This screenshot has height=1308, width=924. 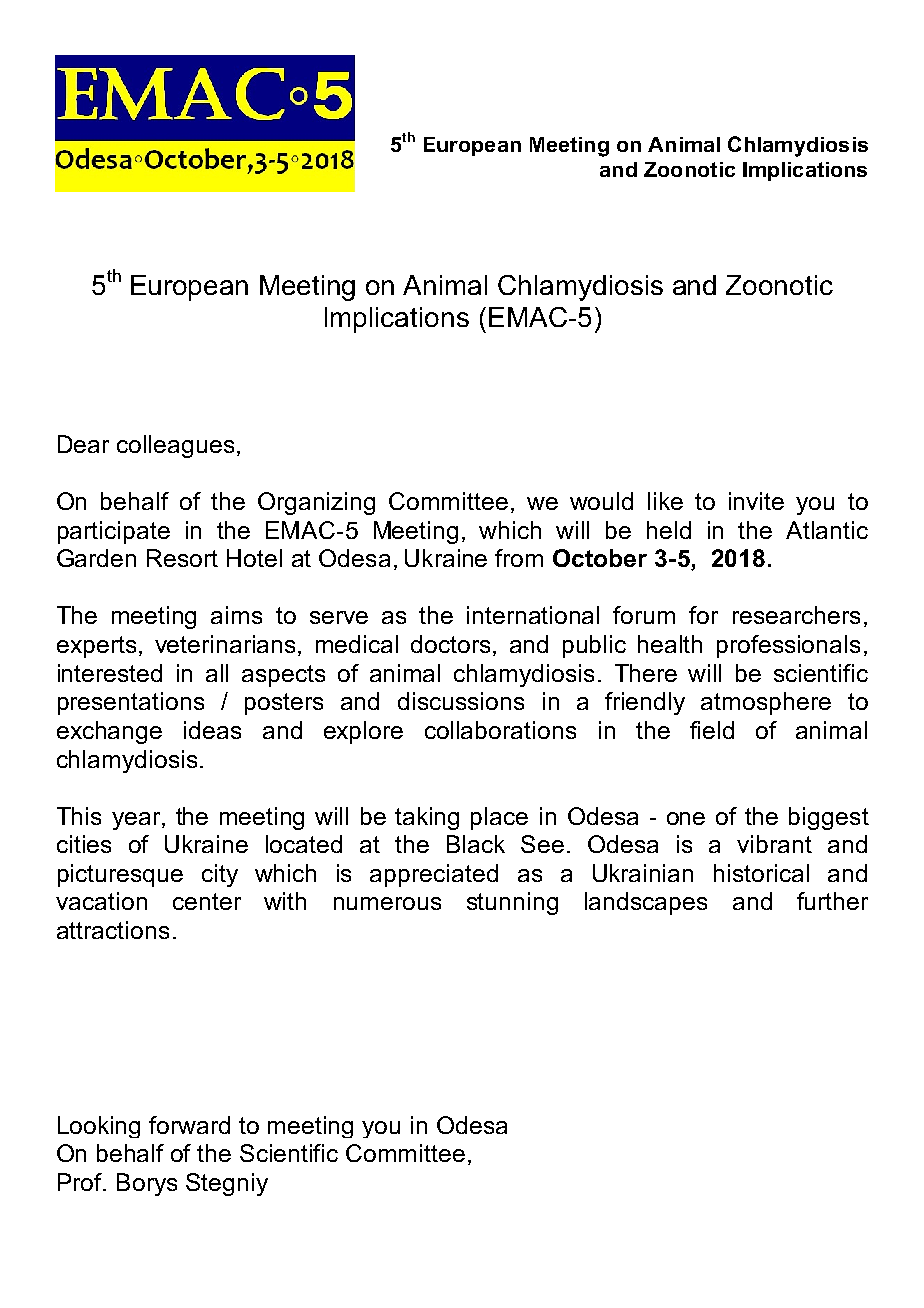 What do you see at coordinates (113, 930) in the screenshot?
I see `attractions` at bounding box center [113, 930].
